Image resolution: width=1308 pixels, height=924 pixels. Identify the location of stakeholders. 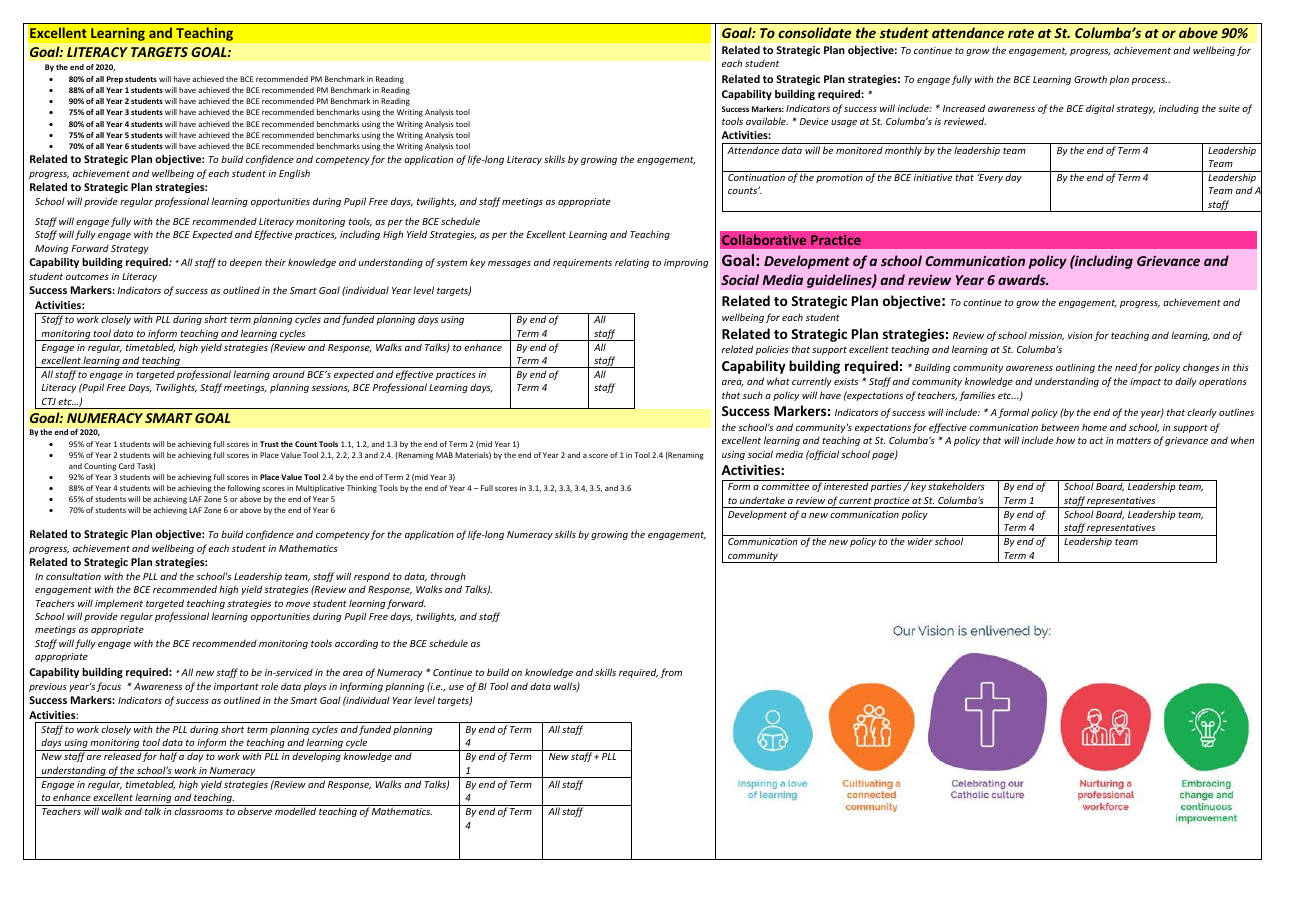
(956, 486).
